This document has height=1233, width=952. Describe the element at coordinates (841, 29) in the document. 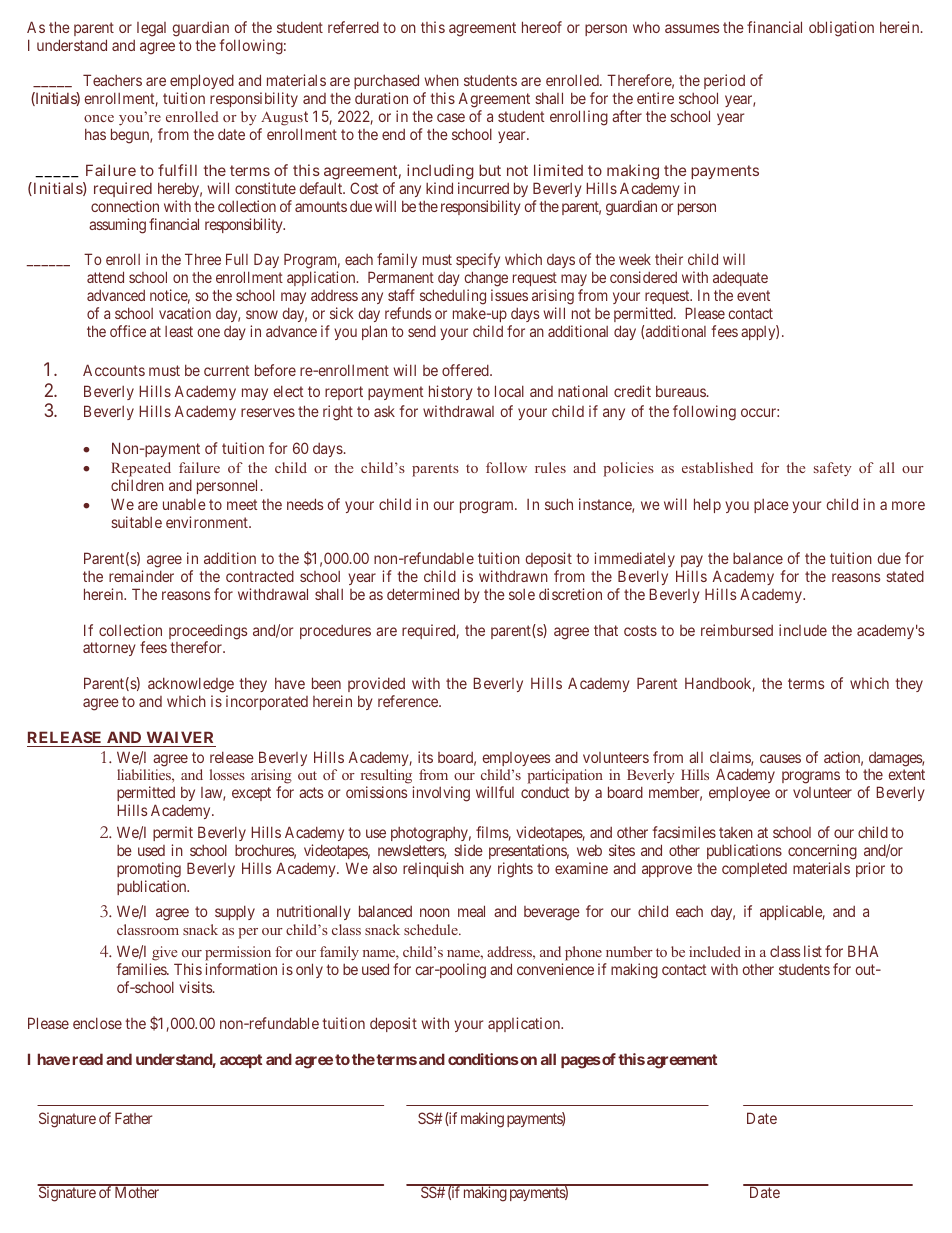

I see `obligation` at that location.
